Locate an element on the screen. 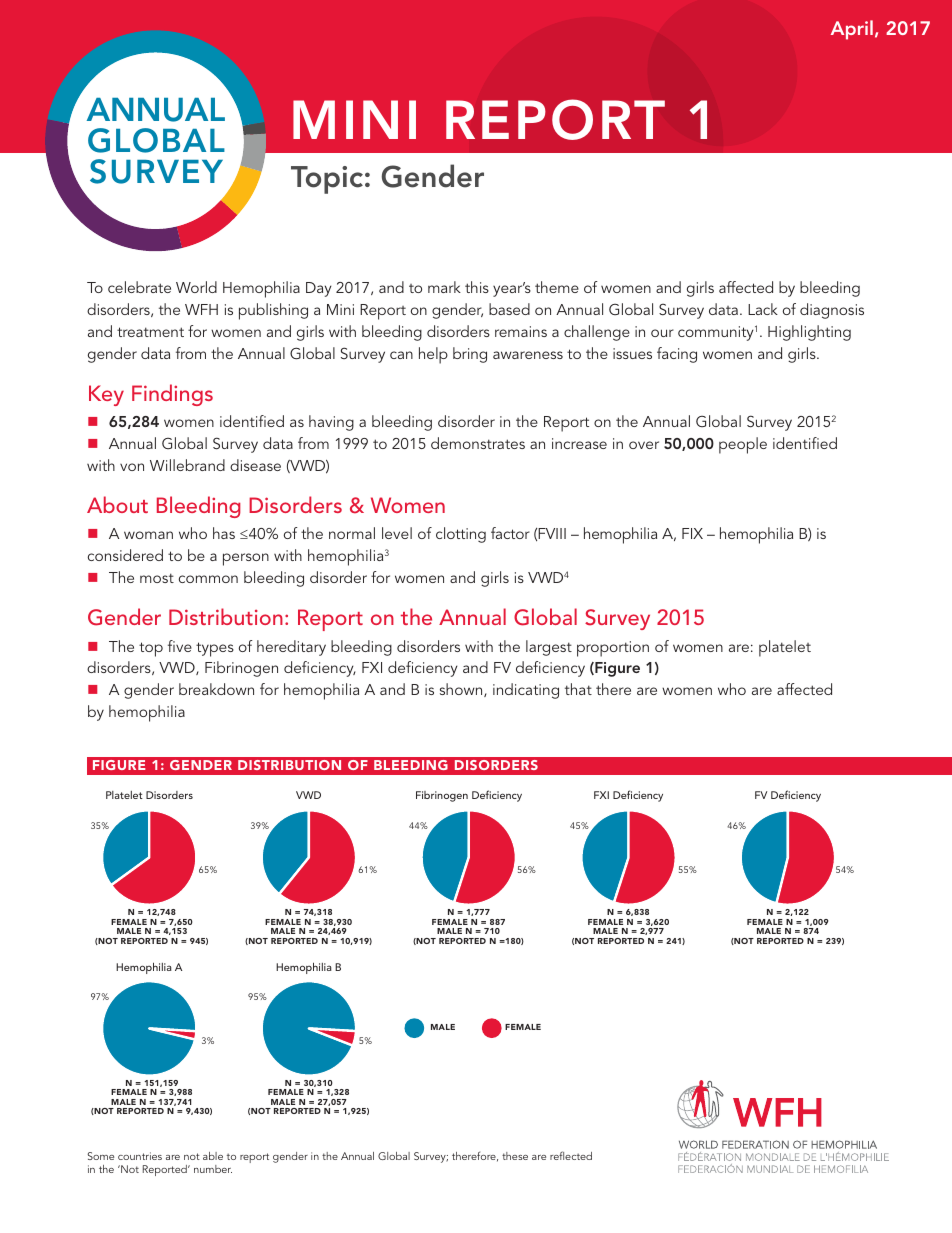  Findings is located at coordinates (172, 395).
